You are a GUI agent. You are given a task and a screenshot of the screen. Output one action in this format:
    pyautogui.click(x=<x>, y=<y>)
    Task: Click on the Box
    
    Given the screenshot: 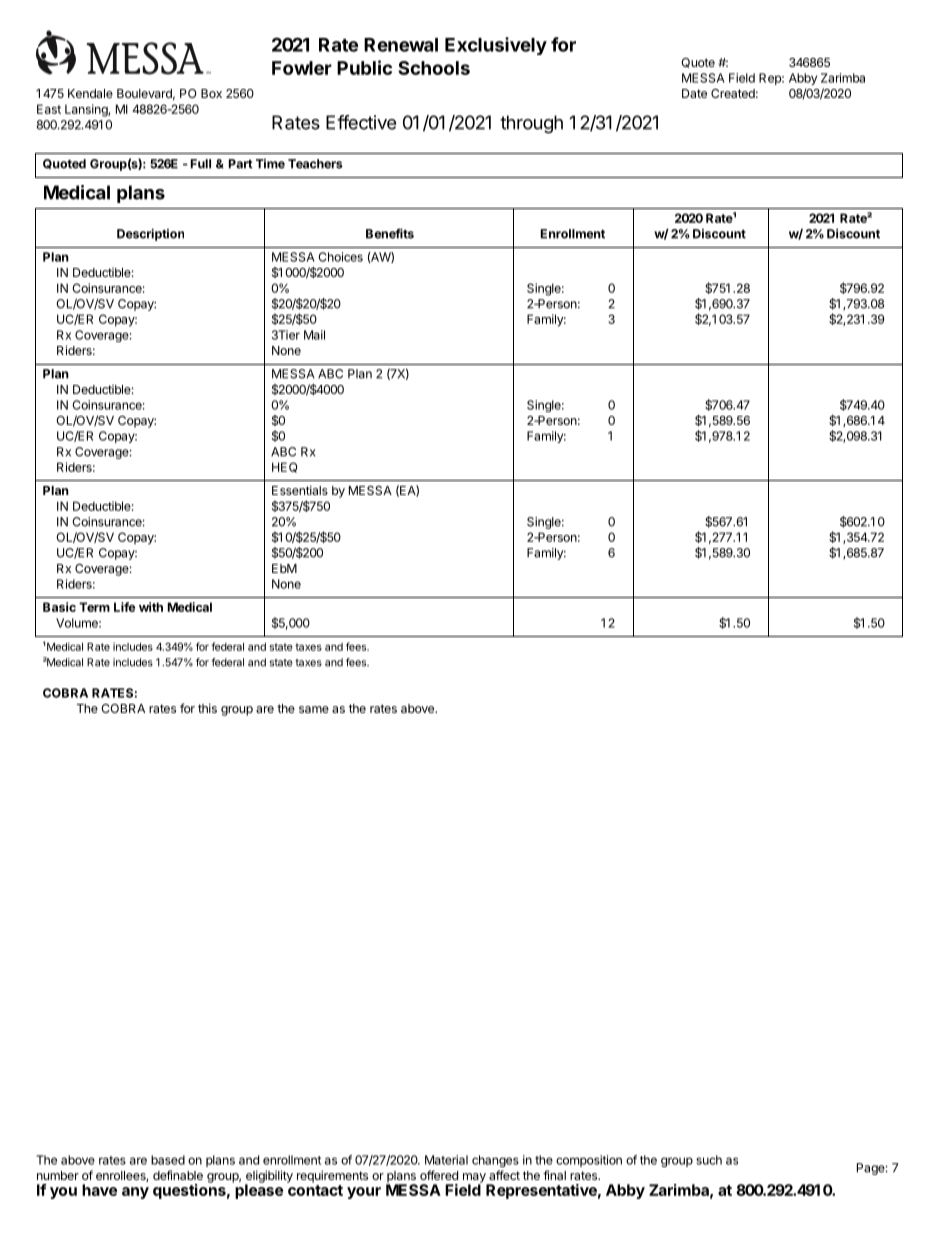 What is the action you would take?
    pyautogui.click(x=211, y=93)
